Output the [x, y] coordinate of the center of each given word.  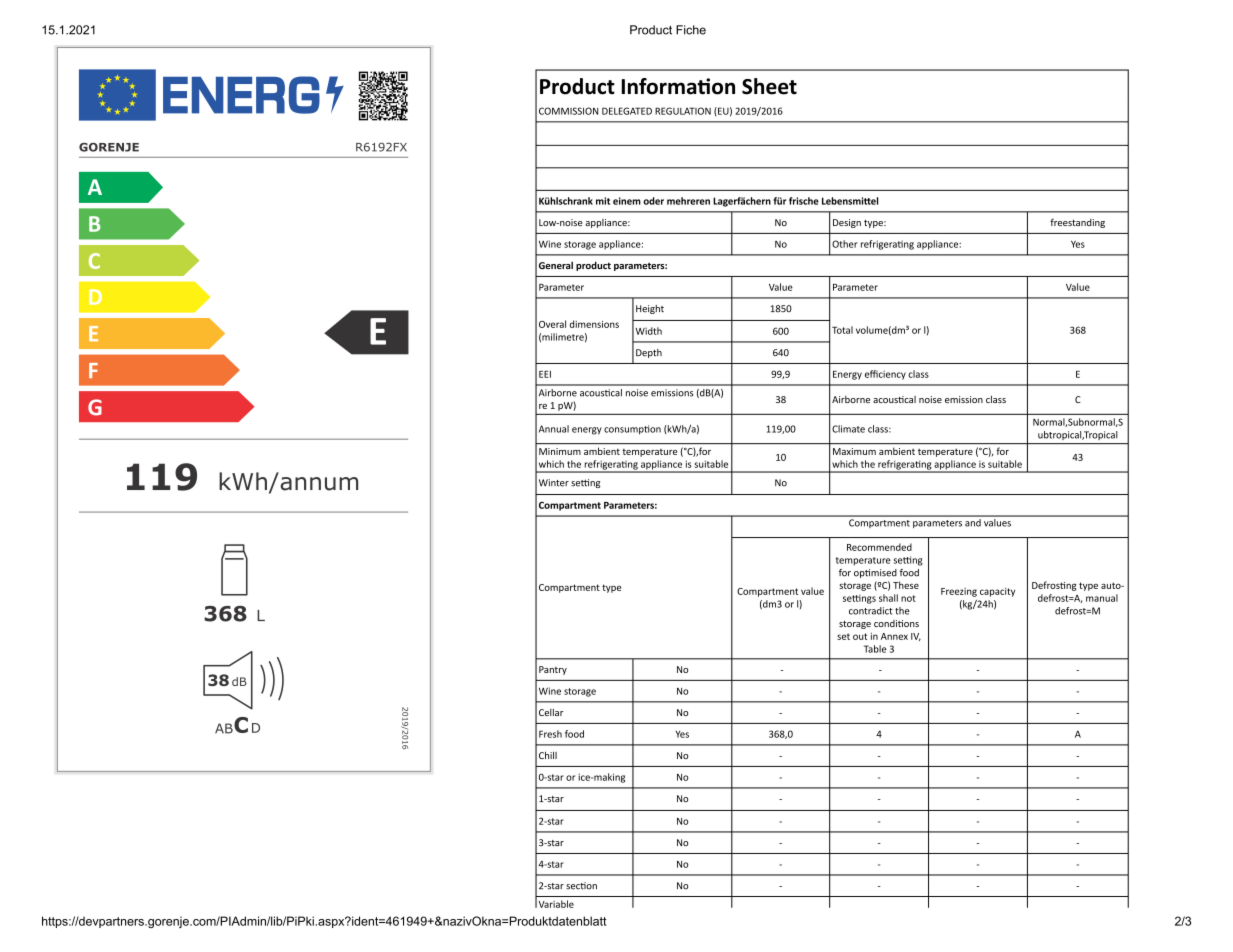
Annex [894, 636]
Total [842, 330]
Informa [660, 86]
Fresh [550, 734]
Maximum [854, 451]
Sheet [769, 86]
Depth [649, 353]
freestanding [1077, 223]
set [843, 636]
